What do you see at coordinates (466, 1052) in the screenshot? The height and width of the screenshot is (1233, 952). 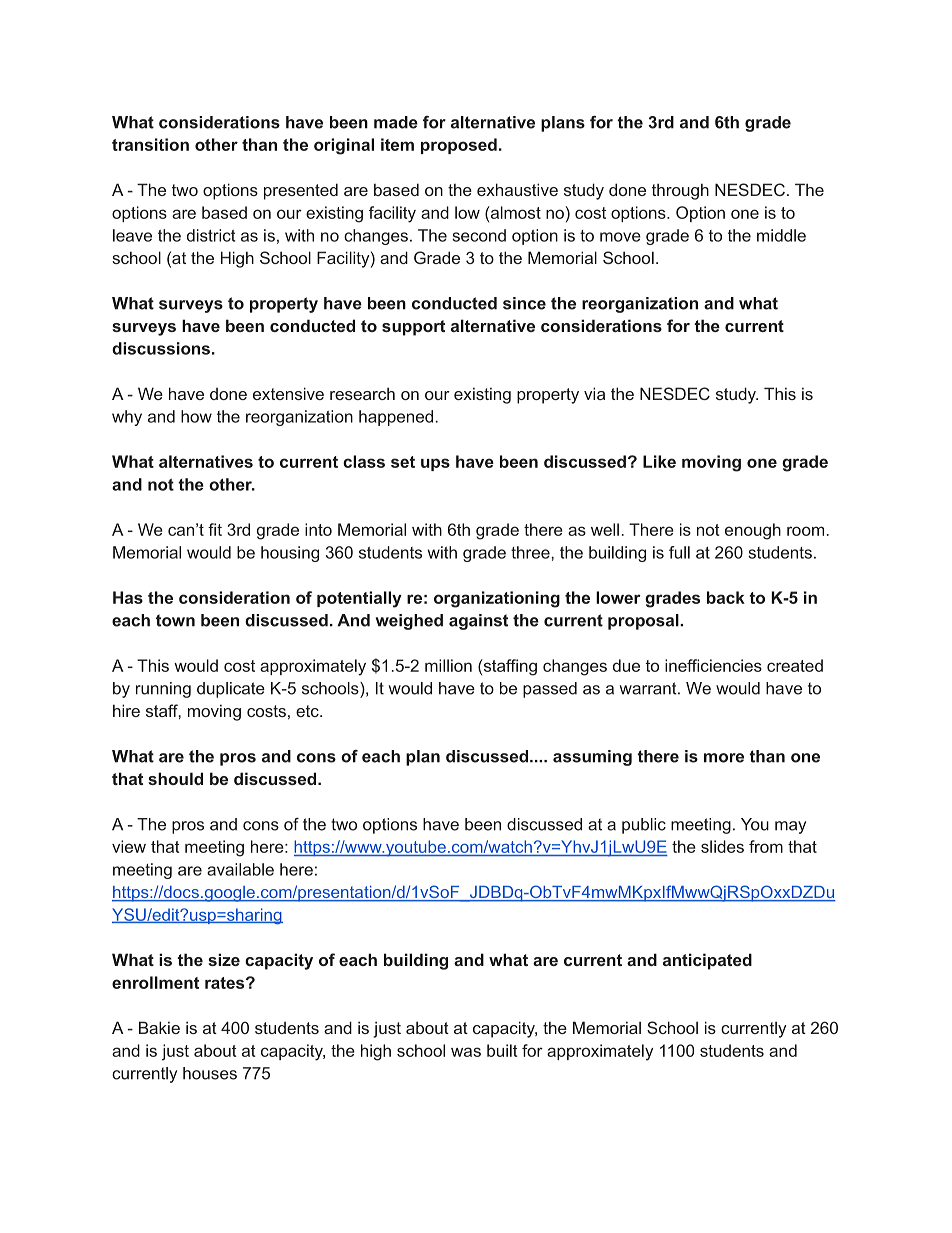 I see `was` at bounding box center [466, 1052].
